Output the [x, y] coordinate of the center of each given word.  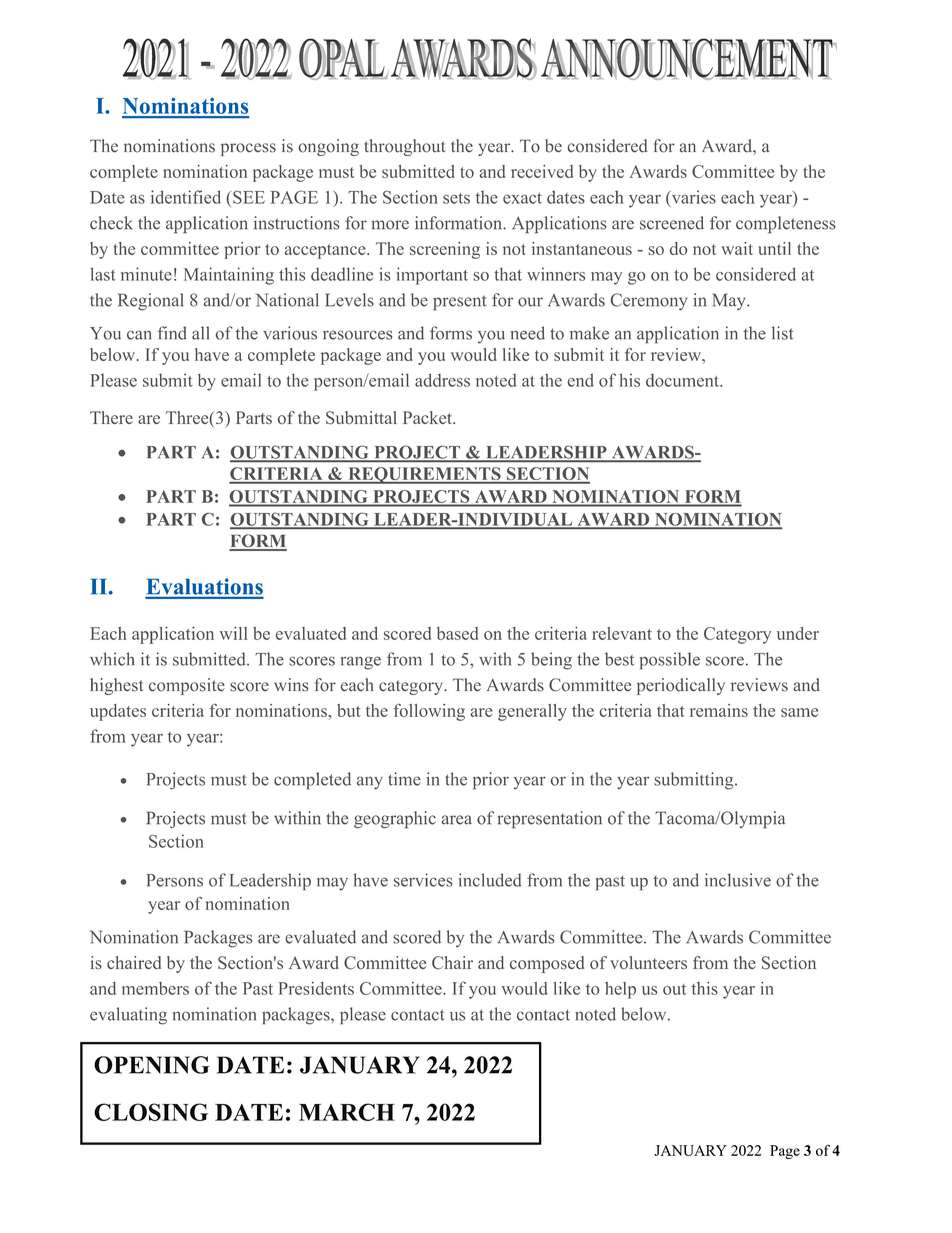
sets [456, 198]
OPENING [152, 1065]
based [457, 633]
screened [672, 223]
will [234, 633]
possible [670, 660]
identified [186, 197]
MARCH [347, 1112]
